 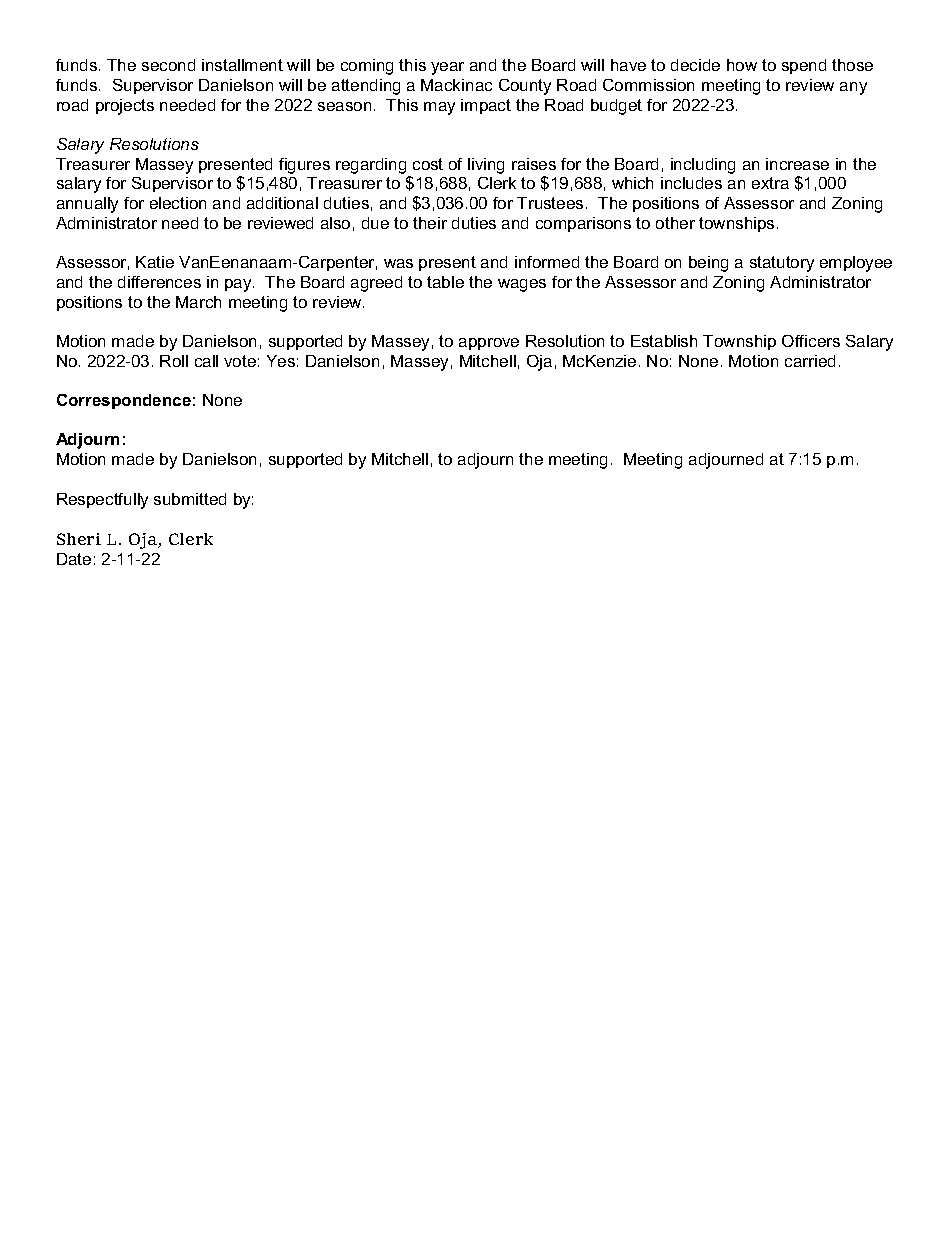 What do you see at coordinates (550, 203) in the screenshot?
I see `Trustees` at bounding box center [550, 203].
